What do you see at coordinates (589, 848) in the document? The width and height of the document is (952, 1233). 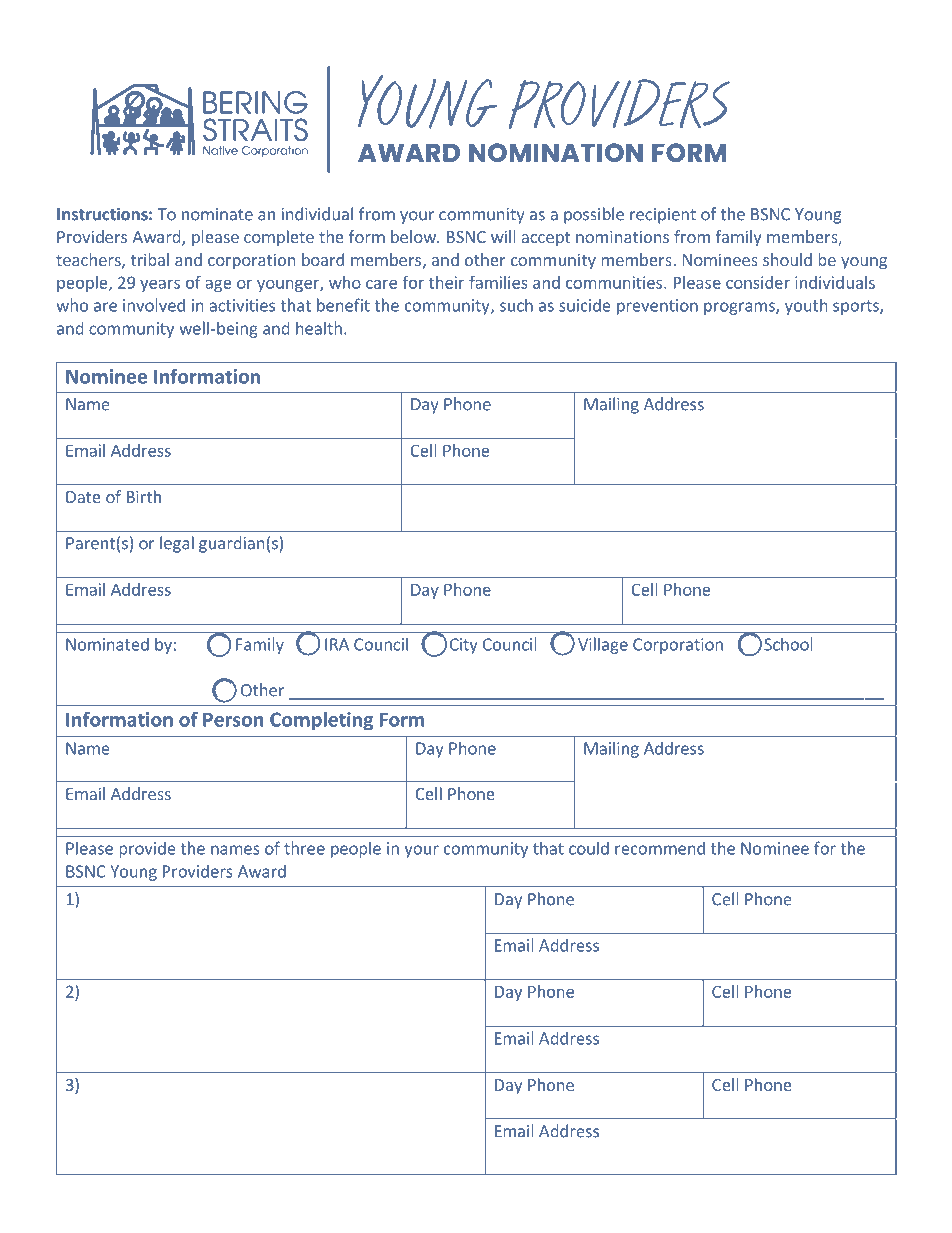 I see `could` at bounding box center [589, 848].
